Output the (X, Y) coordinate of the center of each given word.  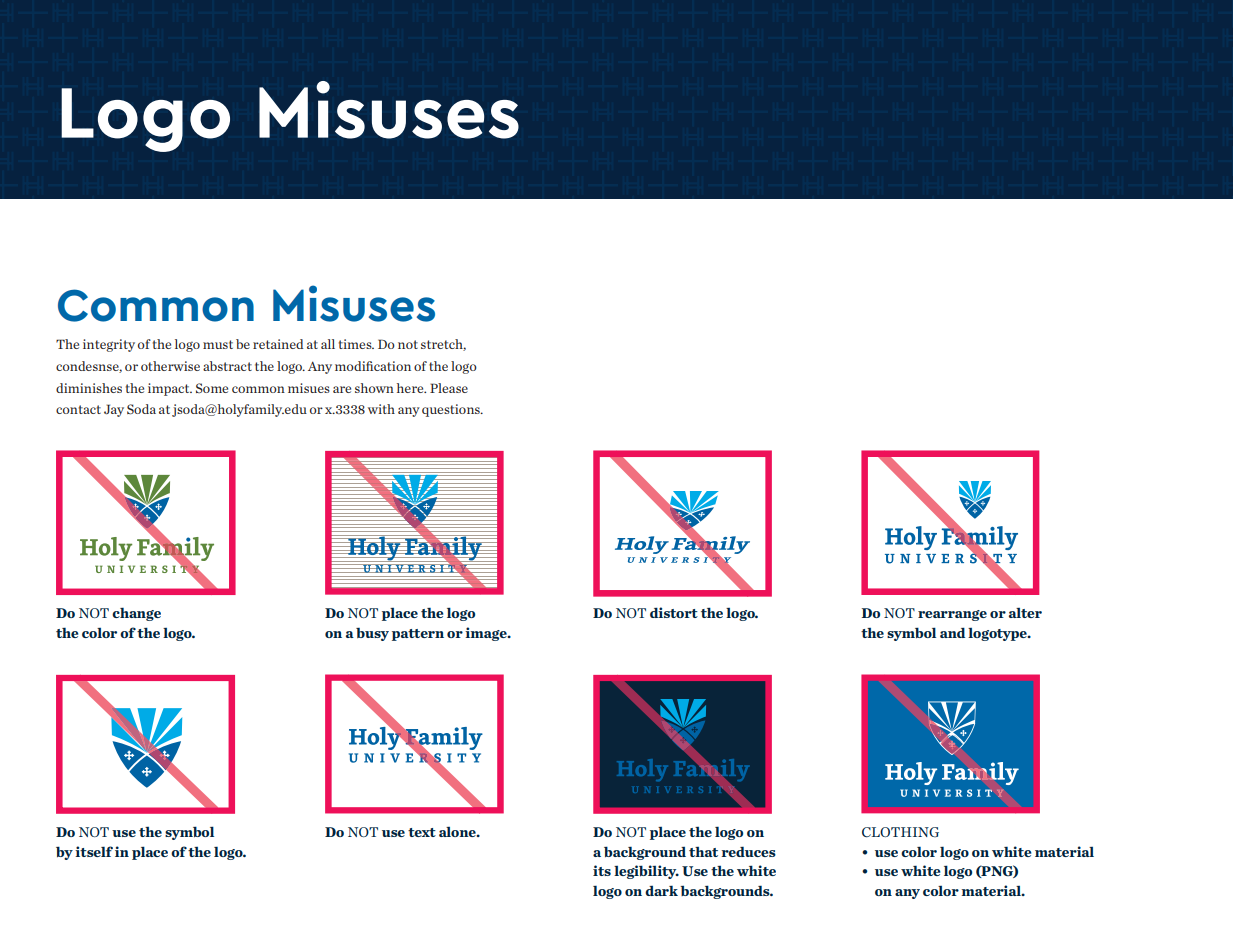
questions (452, 410)
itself (94, 851)
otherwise (170, 366)
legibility (646, 872)
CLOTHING (900, 832)
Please (449, 388)
